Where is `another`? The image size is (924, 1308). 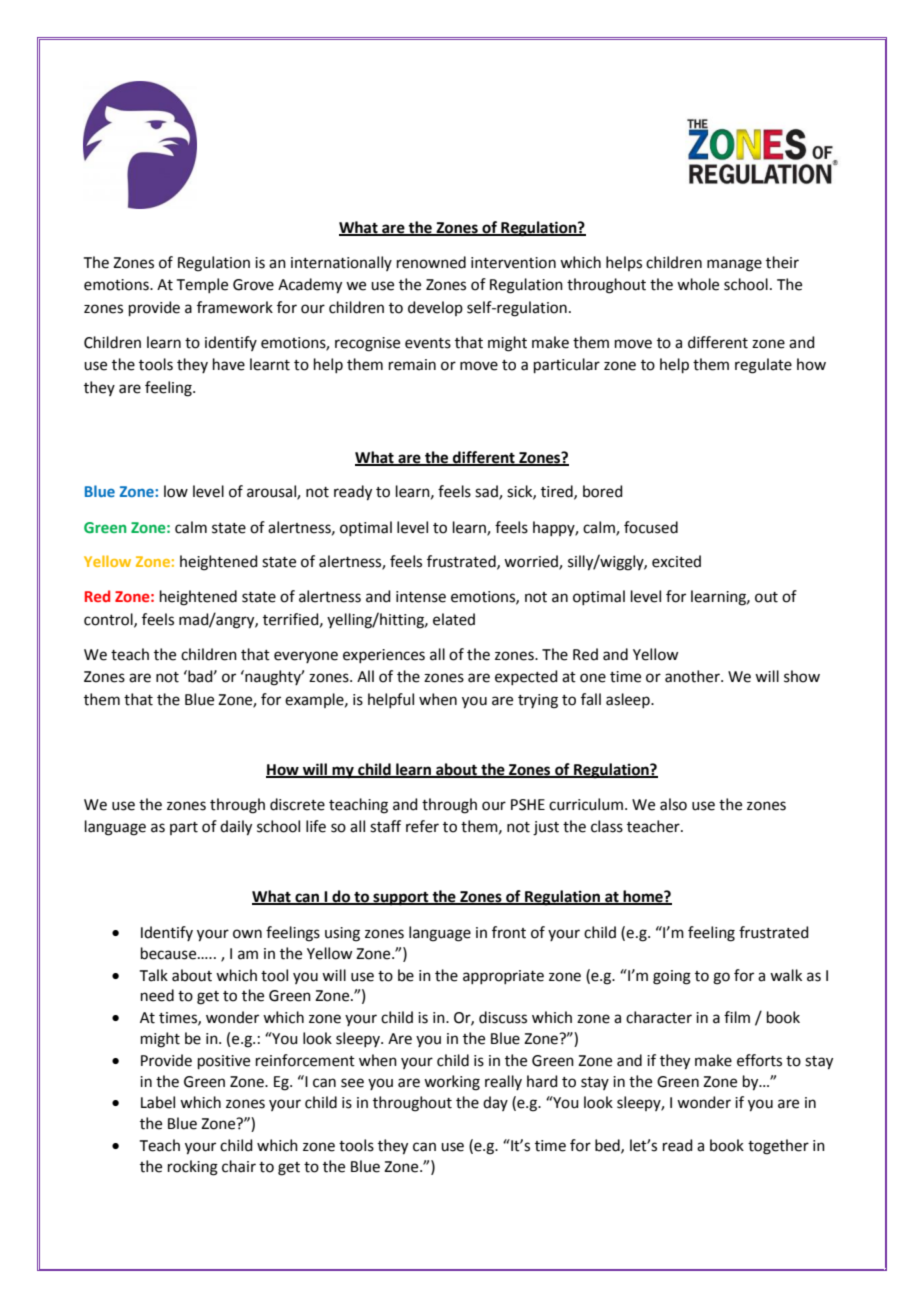 another is located at coordinates (693, 676).
